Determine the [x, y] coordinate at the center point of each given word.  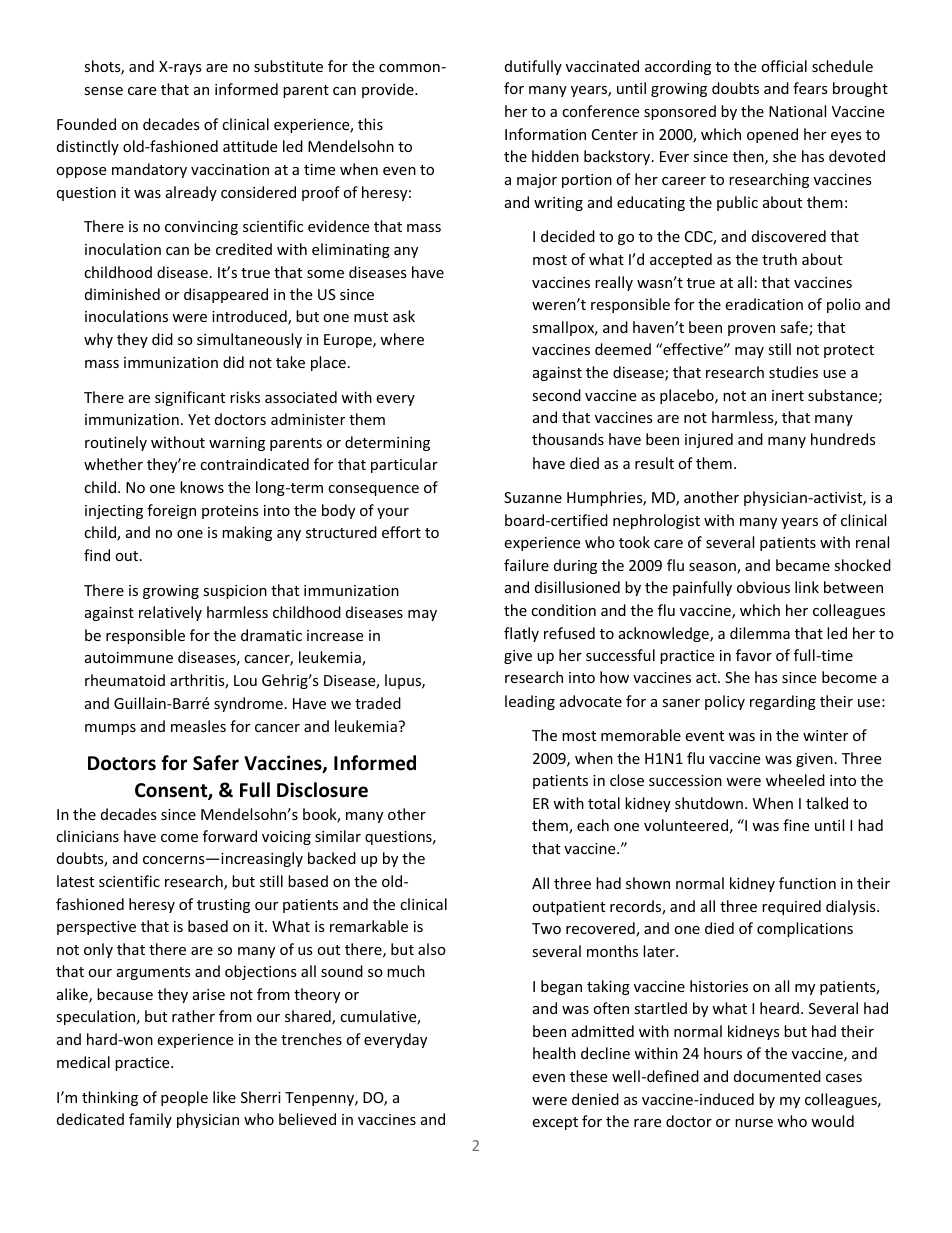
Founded [86, 124]
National [797, 111]
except [555, 1123]
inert [788, 395]
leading [530, 702]
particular [404, 465]
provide [389, 90]
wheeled [795, 780]
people [184, 1098]
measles [198, 726]
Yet [199, 419]
